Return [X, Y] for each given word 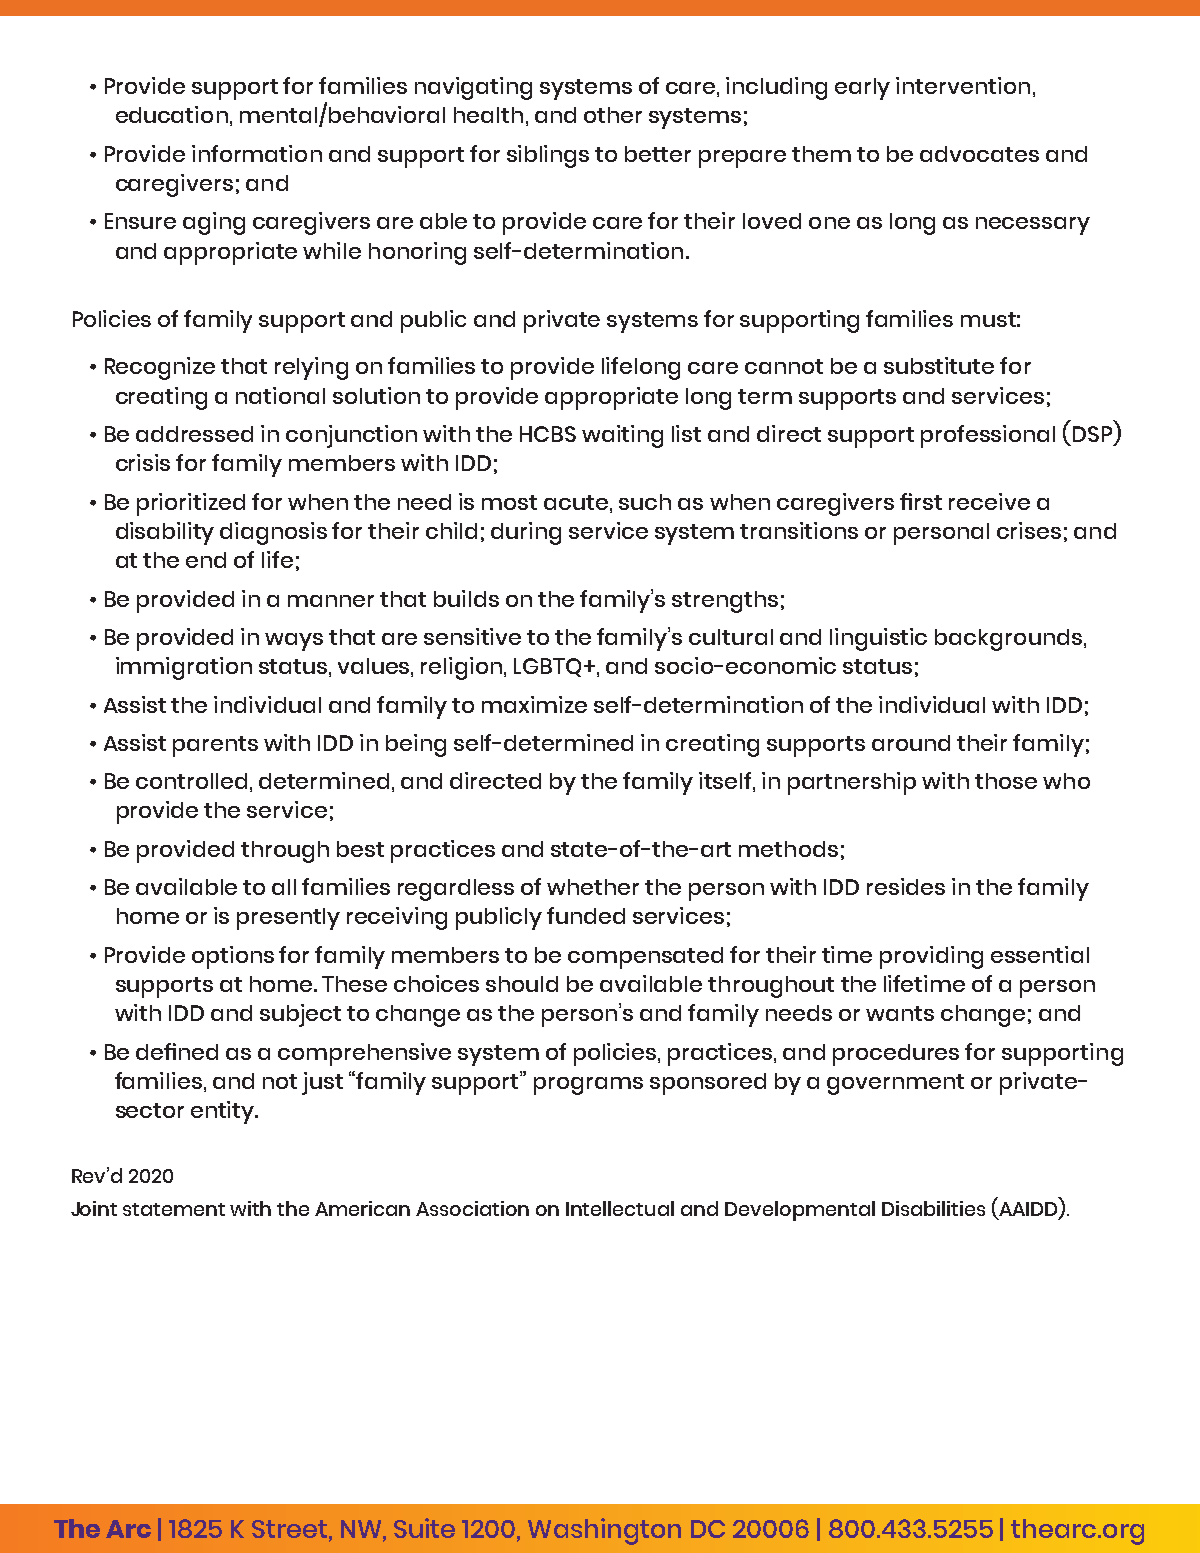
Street [289, 1529]
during [526, 533]
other [613, 115]
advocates [979, 154]
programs [588, 1086]
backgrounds [1010, 640]
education [172, 114]
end [206, 560]
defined [177, 1051]
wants [900, 1013]
